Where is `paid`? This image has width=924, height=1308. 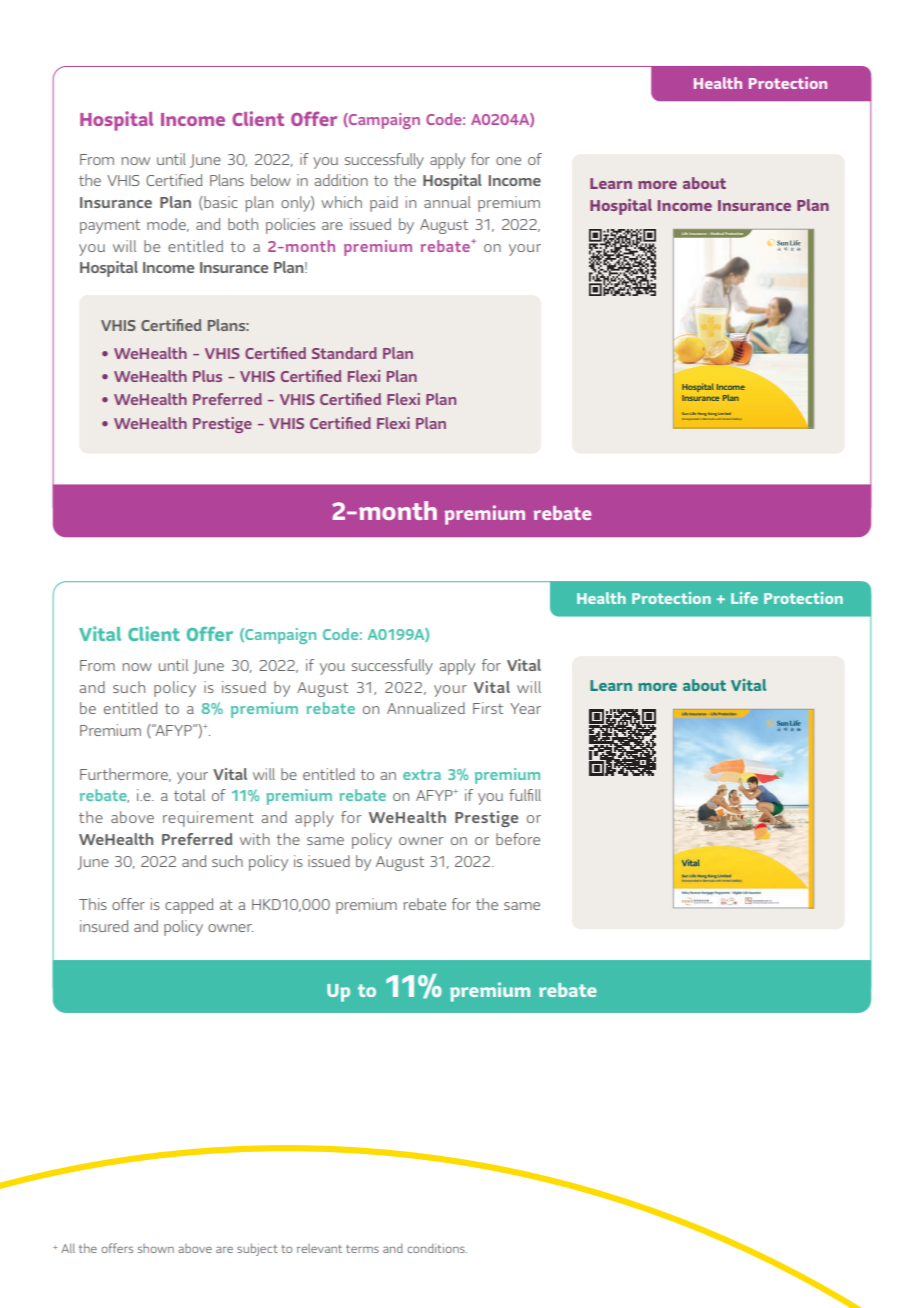 paid is located at coordinates (384, 204).
